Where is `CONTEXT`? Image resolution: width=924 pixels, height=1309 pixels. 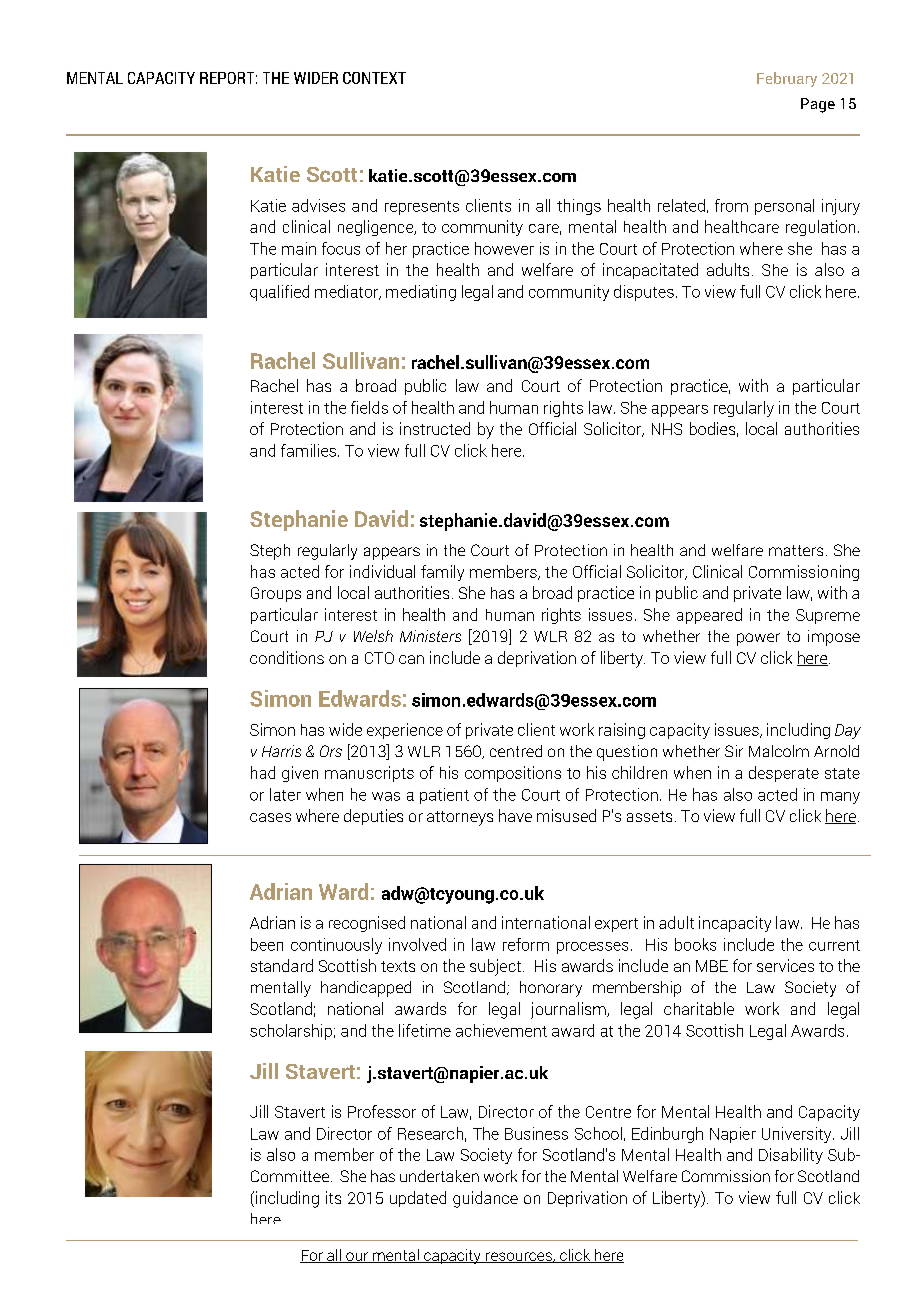
CONTEXT is located at coordinates (374, 78).
